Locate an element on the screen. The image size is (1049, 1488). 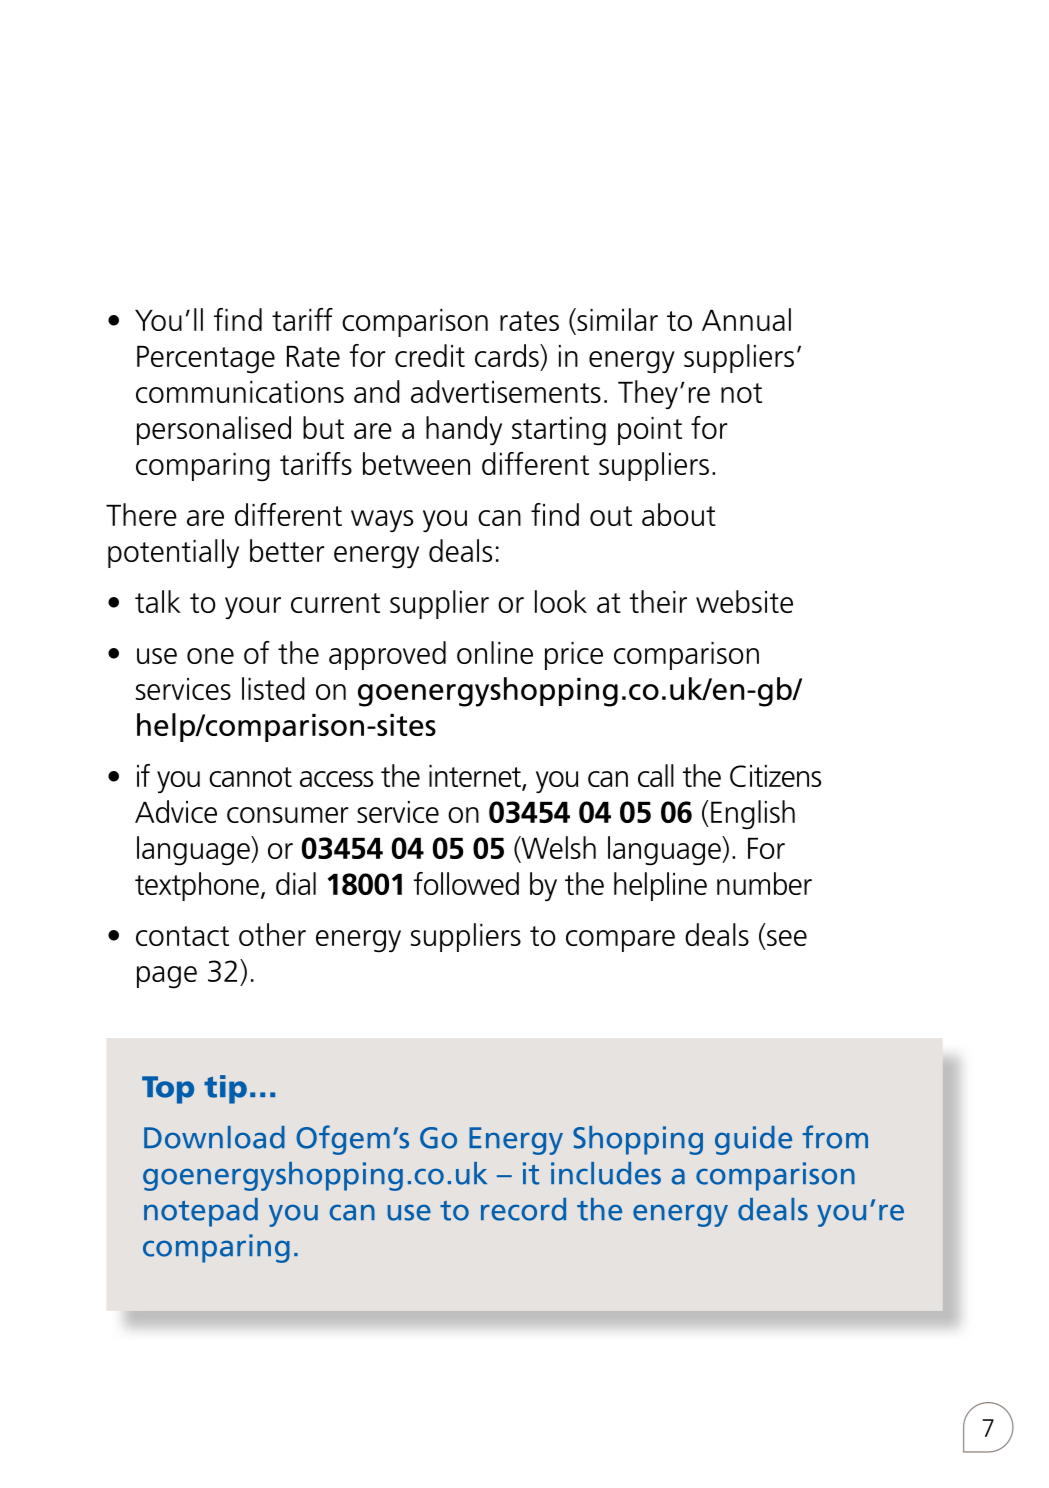
cards is located at coordinates (508, 355).
